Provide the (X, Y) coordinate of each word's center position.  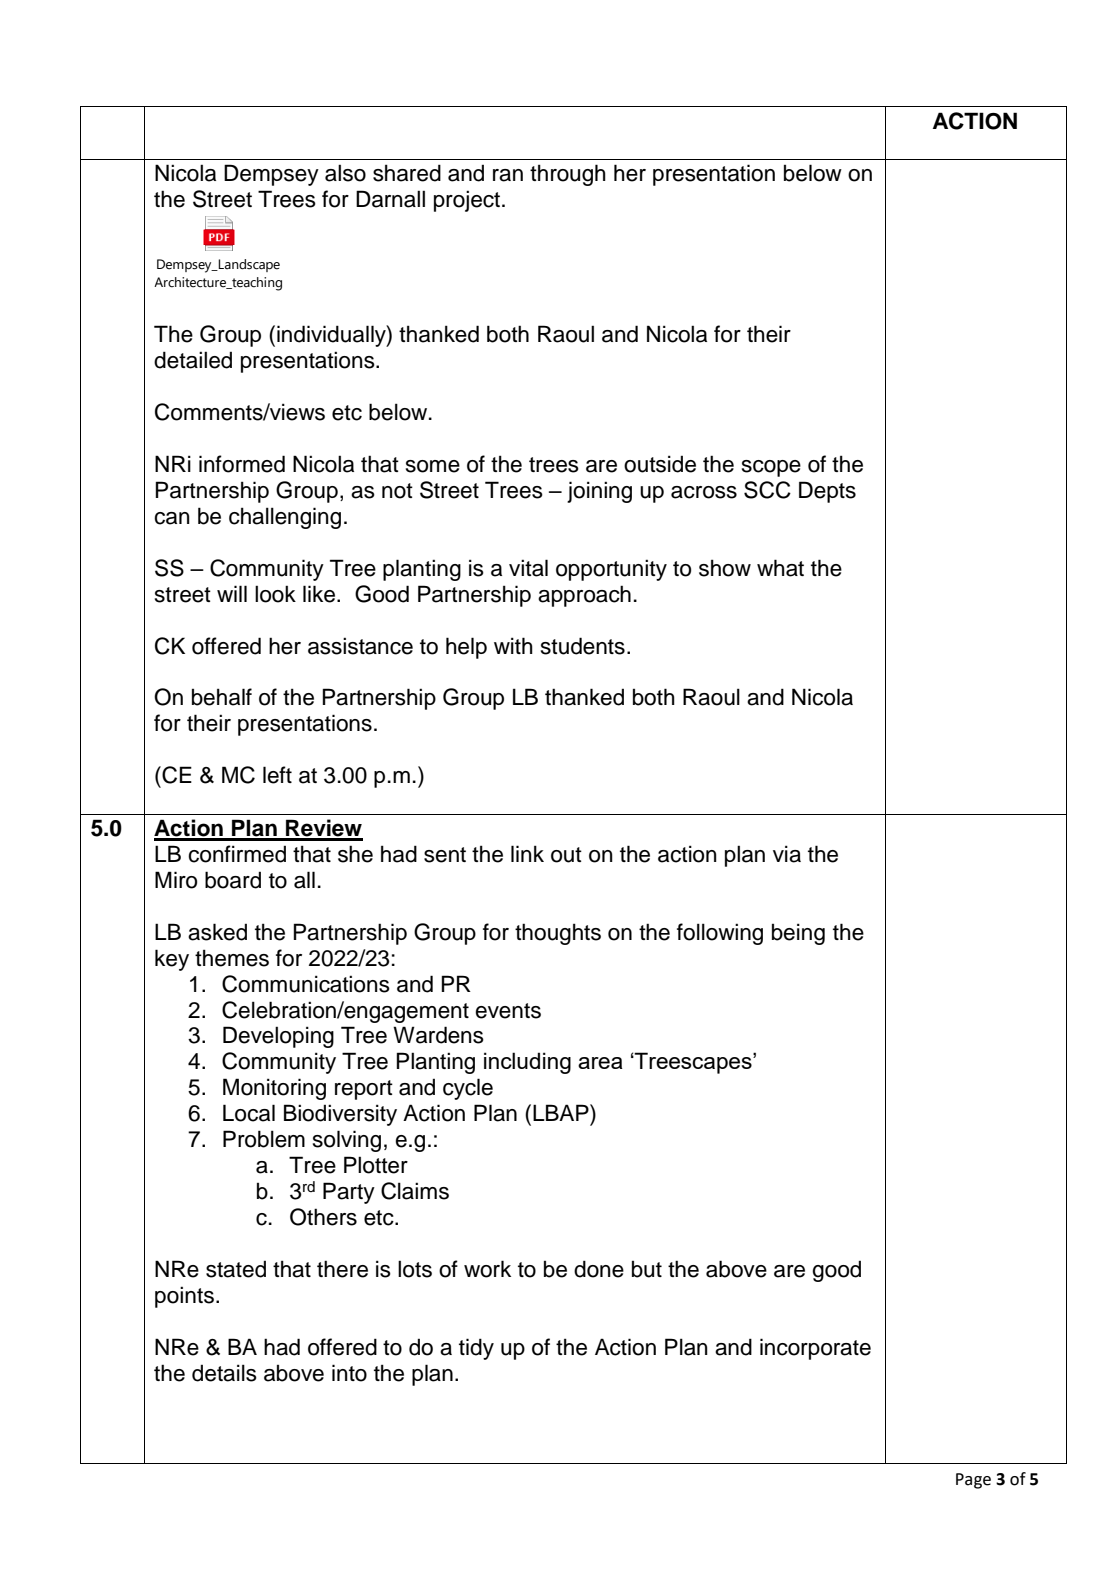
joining (599, 492)
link (527, 853)
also (345, 173)
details (224, 1373)
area (600, 1063)
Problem (264, 1139)
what (780, 568)
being (798, 934)
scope (771, 468)
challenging (285, 518)
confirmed (237, 854)
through (568, 175)
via (787, 854)
